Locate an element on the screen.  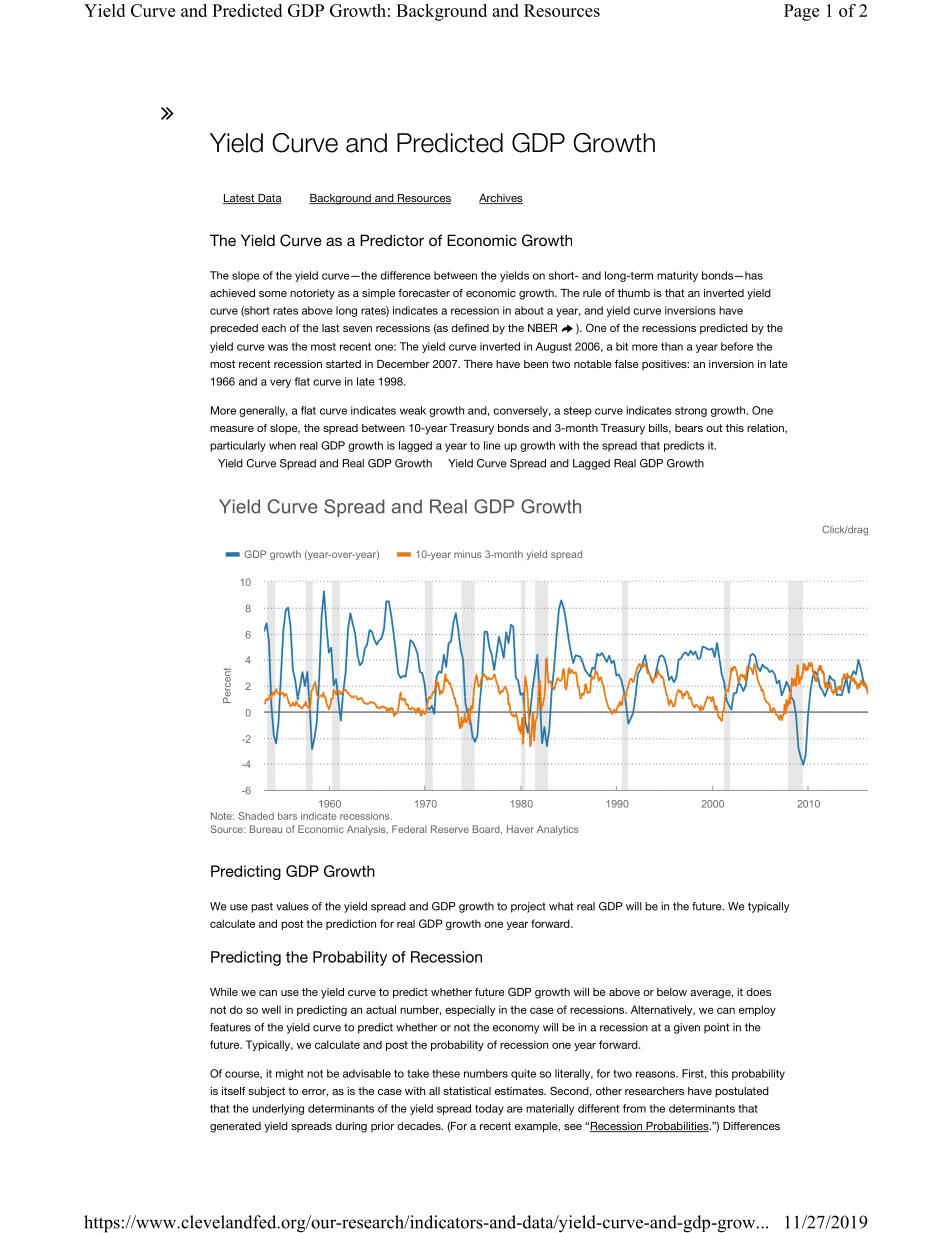
Page is located at coordinates (801, 12).
